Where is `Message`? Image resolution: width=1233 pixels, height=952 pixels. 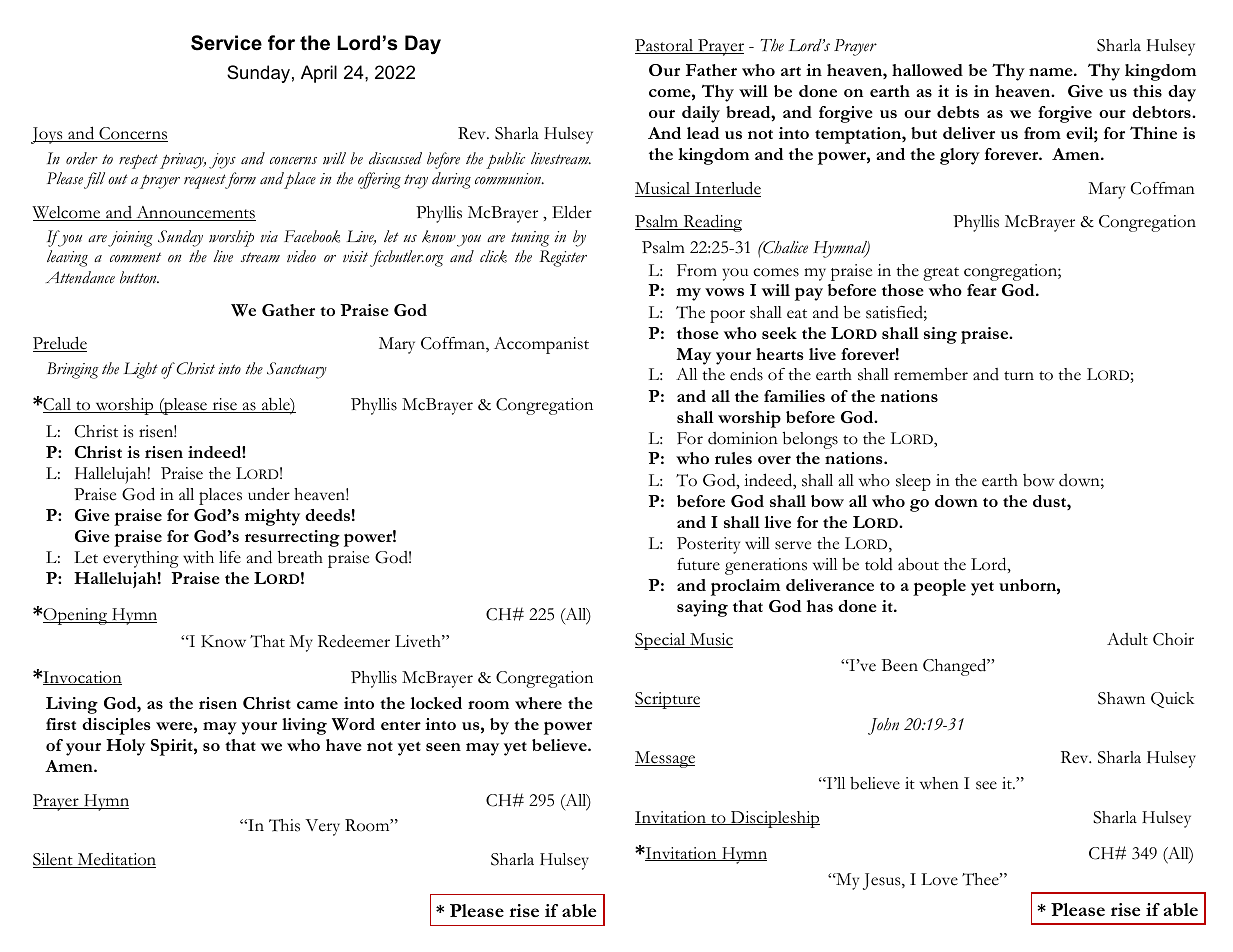 Message is located at coordinates (665, 759).
